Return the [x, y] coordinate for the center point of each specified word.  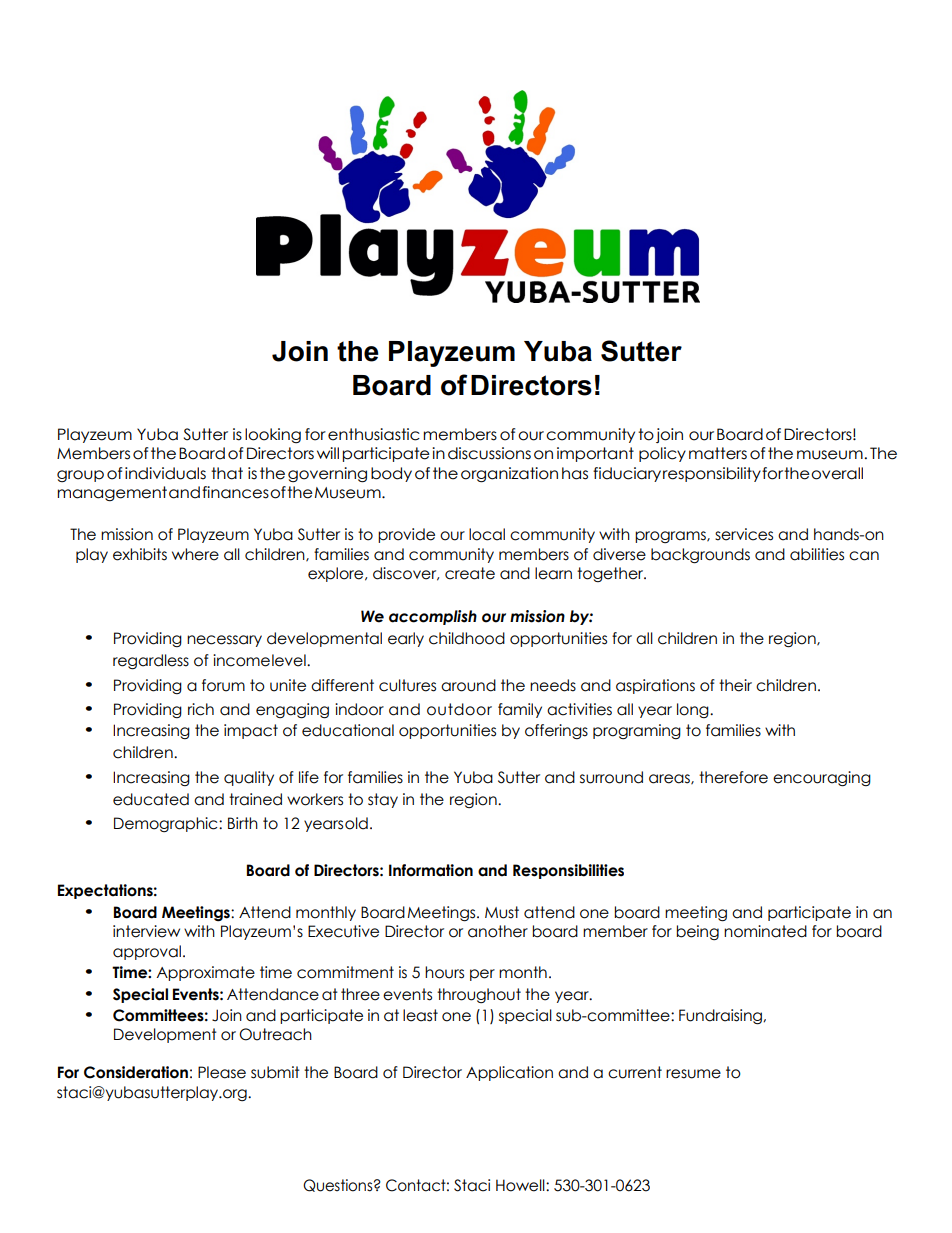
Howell [521, 1185]
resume [693, 1074]
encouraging [822, 779]
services [744, 534]
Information [431, 870]
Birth [243, 823]
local [487, 534]
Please [222, 1072]
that [227, 473]
